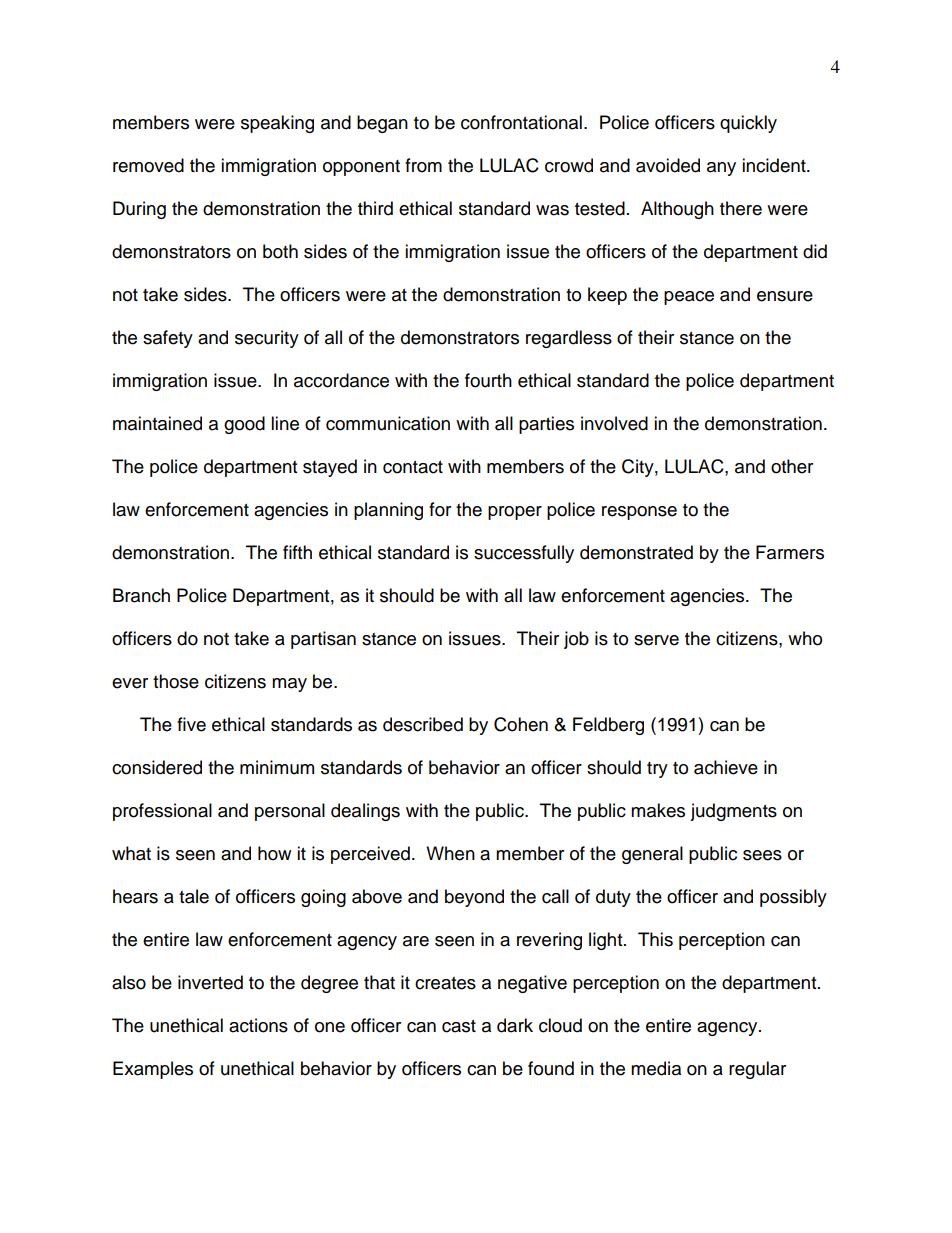 This screenshot has height=1233, width=952. I want to click on successfully, so click(524, 554).
